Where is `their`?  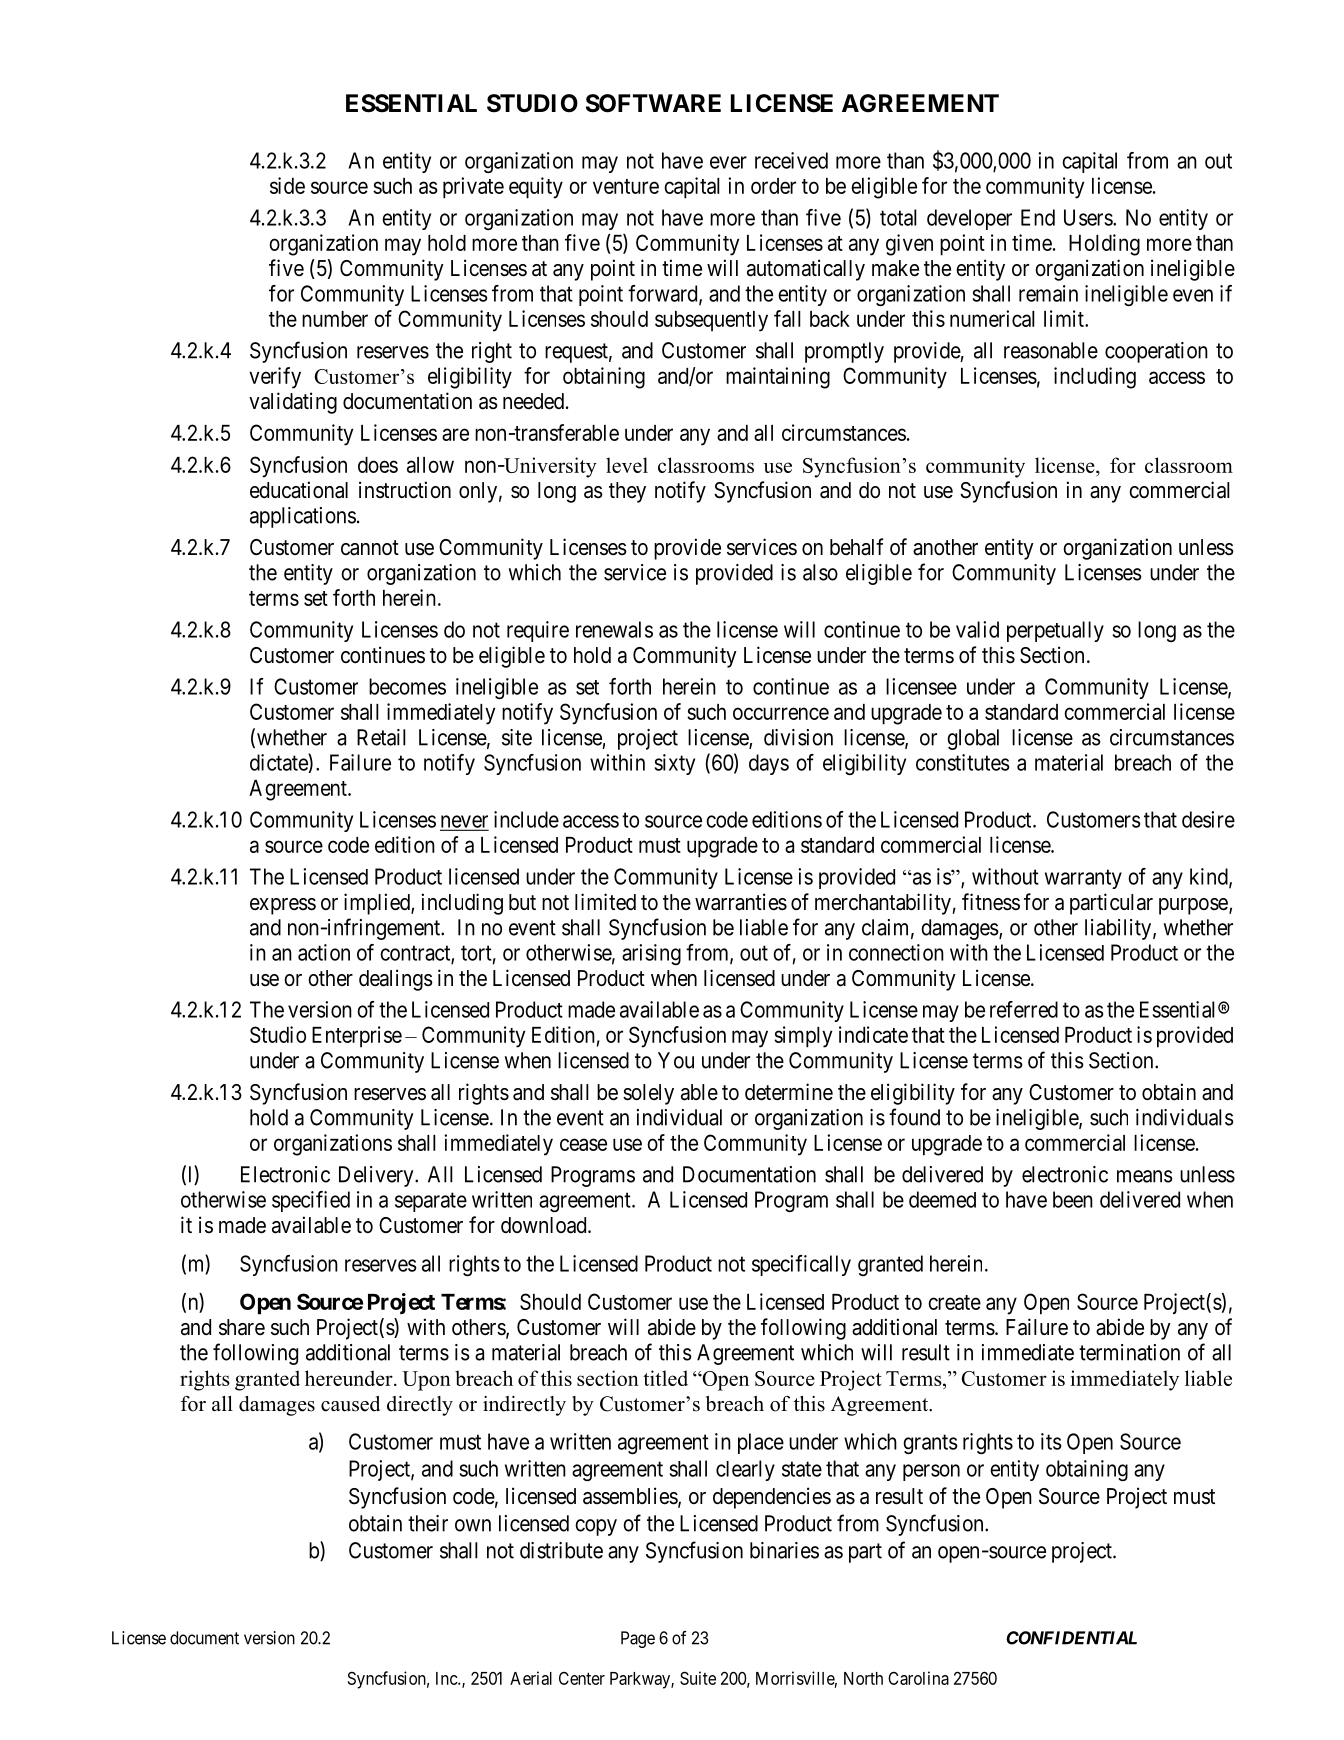
their is located at coordinates (428, 1523).
